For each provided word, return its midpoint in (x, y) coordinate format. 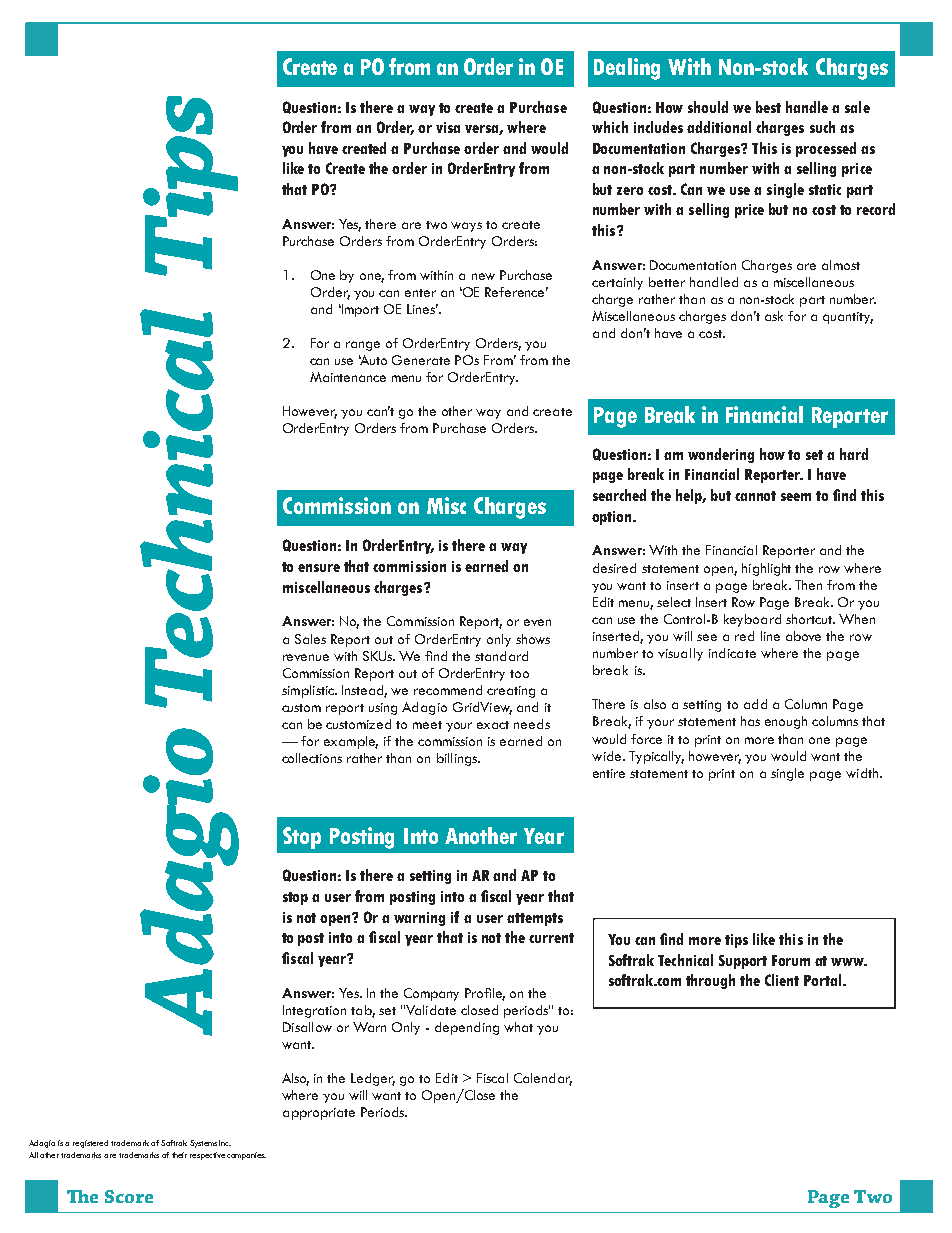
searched (619, 495)
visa (448, 127)
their (179, 1155)
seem (796, 497)
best (768, 107)
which (610, 127)
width (863, 773)
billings (458, 759)
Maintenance (348, 377)
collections (312, 758)
